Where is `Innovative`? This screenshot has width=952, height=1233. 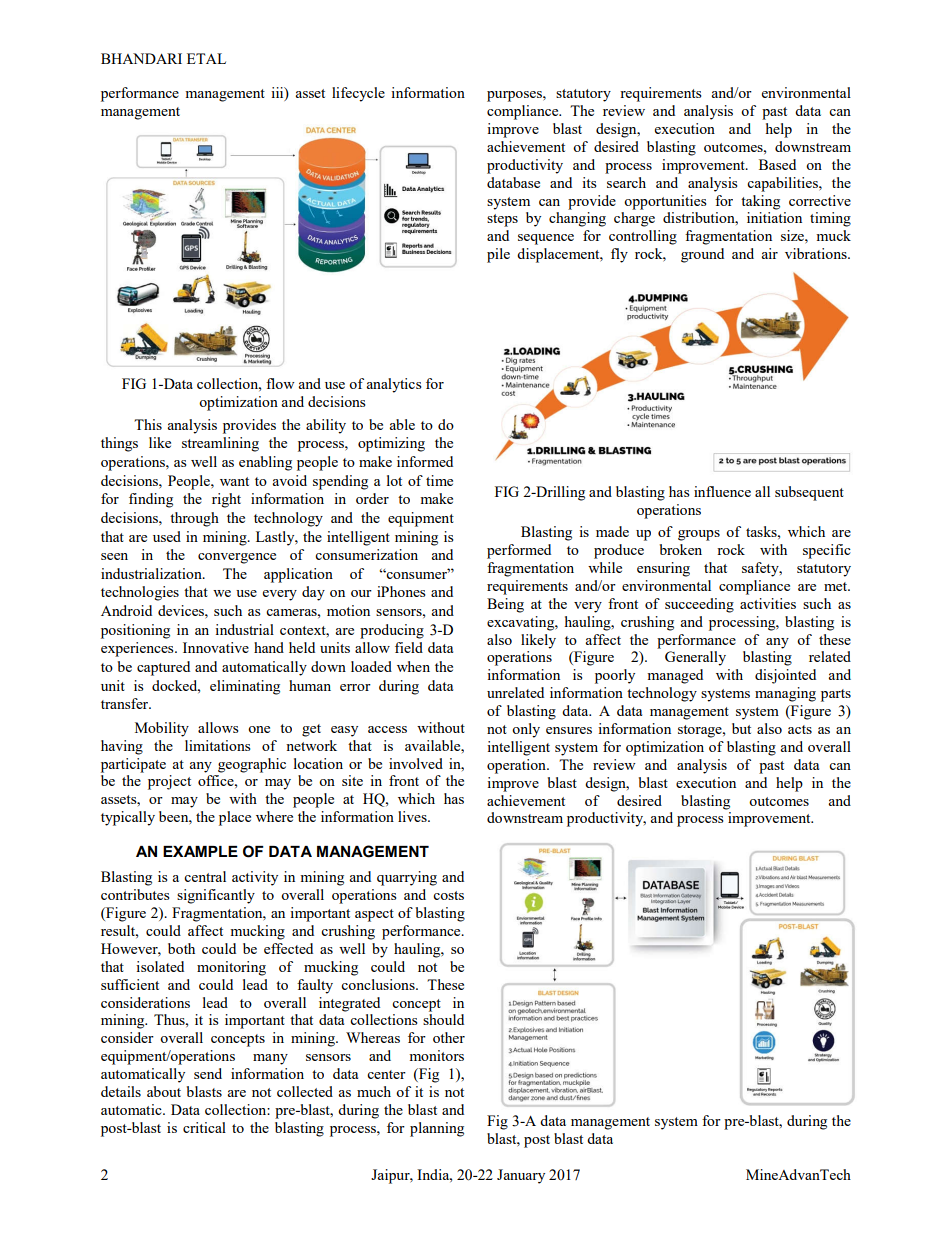
Innovative is located at coordinates (216, 647).
